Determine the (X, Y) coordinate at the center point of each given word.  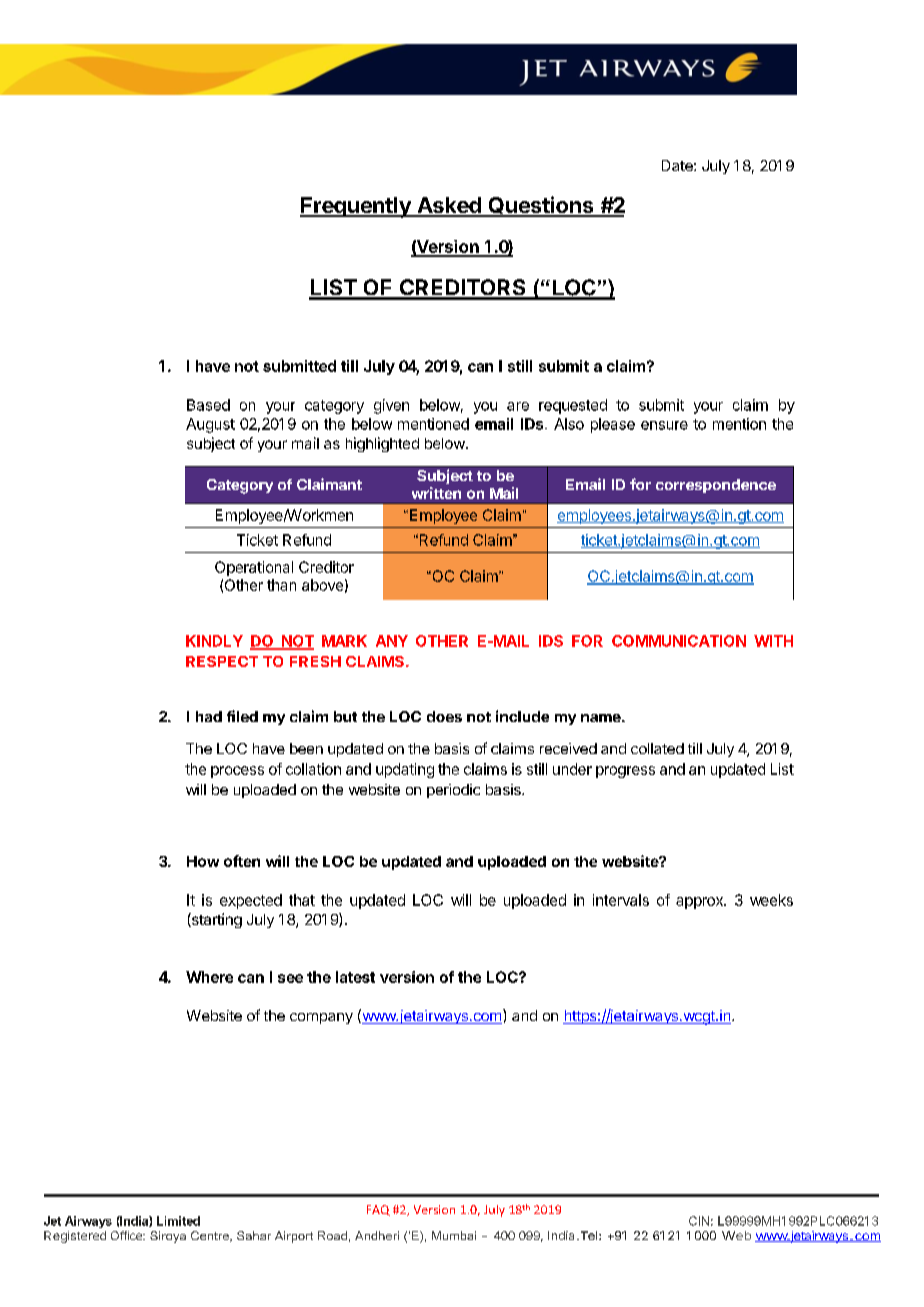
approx (700, 903)
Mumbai (454, 1235)
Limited (178, 1221)
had (209, 716)
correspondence (716, 486)
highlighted (382, 444)
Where (209, 977)
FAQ (378, 1210)
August (210, 425)
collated (657, 748)
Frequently (356, 207)
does (444, 716)
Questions (541, 206)
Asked (449, 206)
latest (355, 977)
